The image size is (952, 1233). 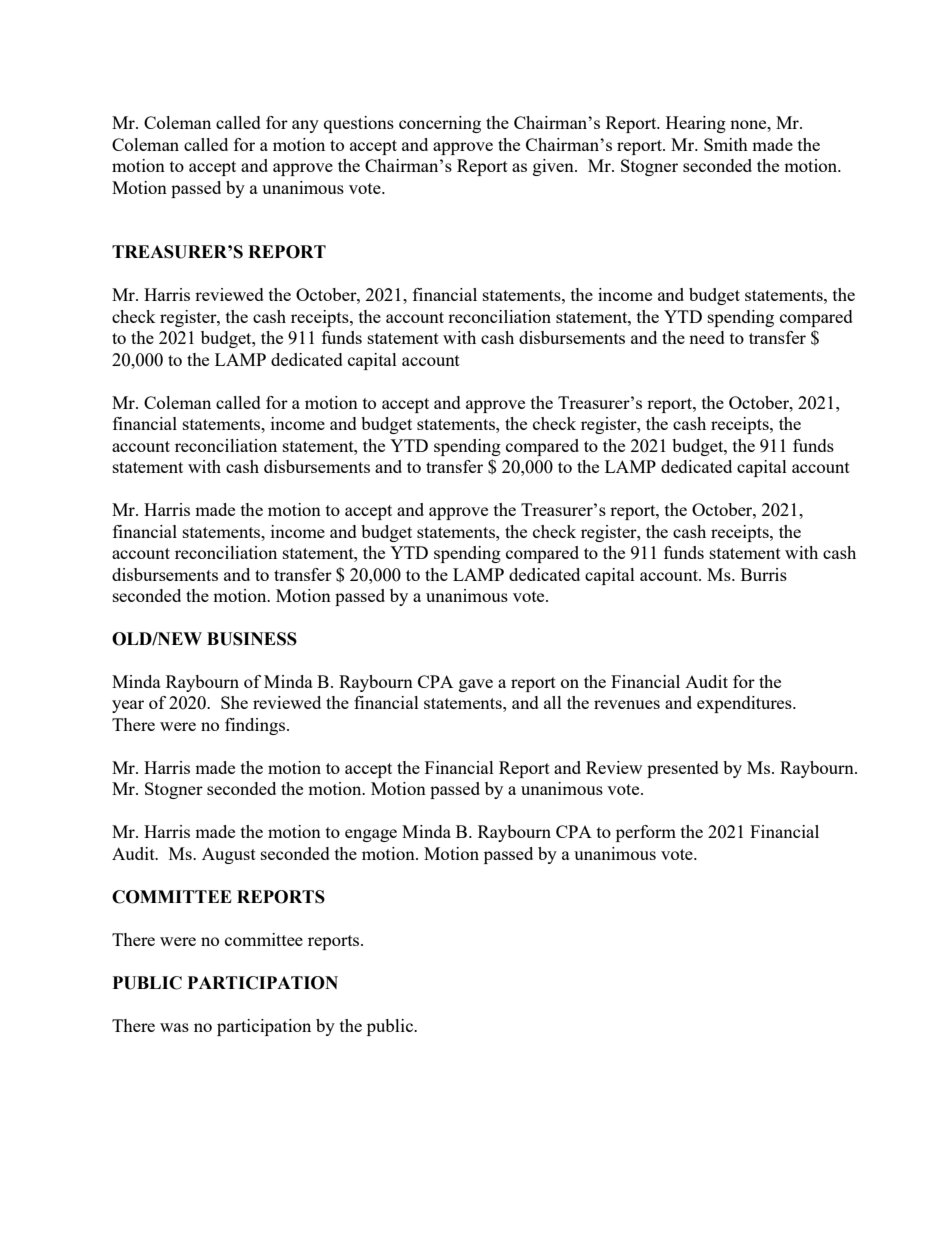 I want to click on BUSINESS, so click(x=252, y=639).
